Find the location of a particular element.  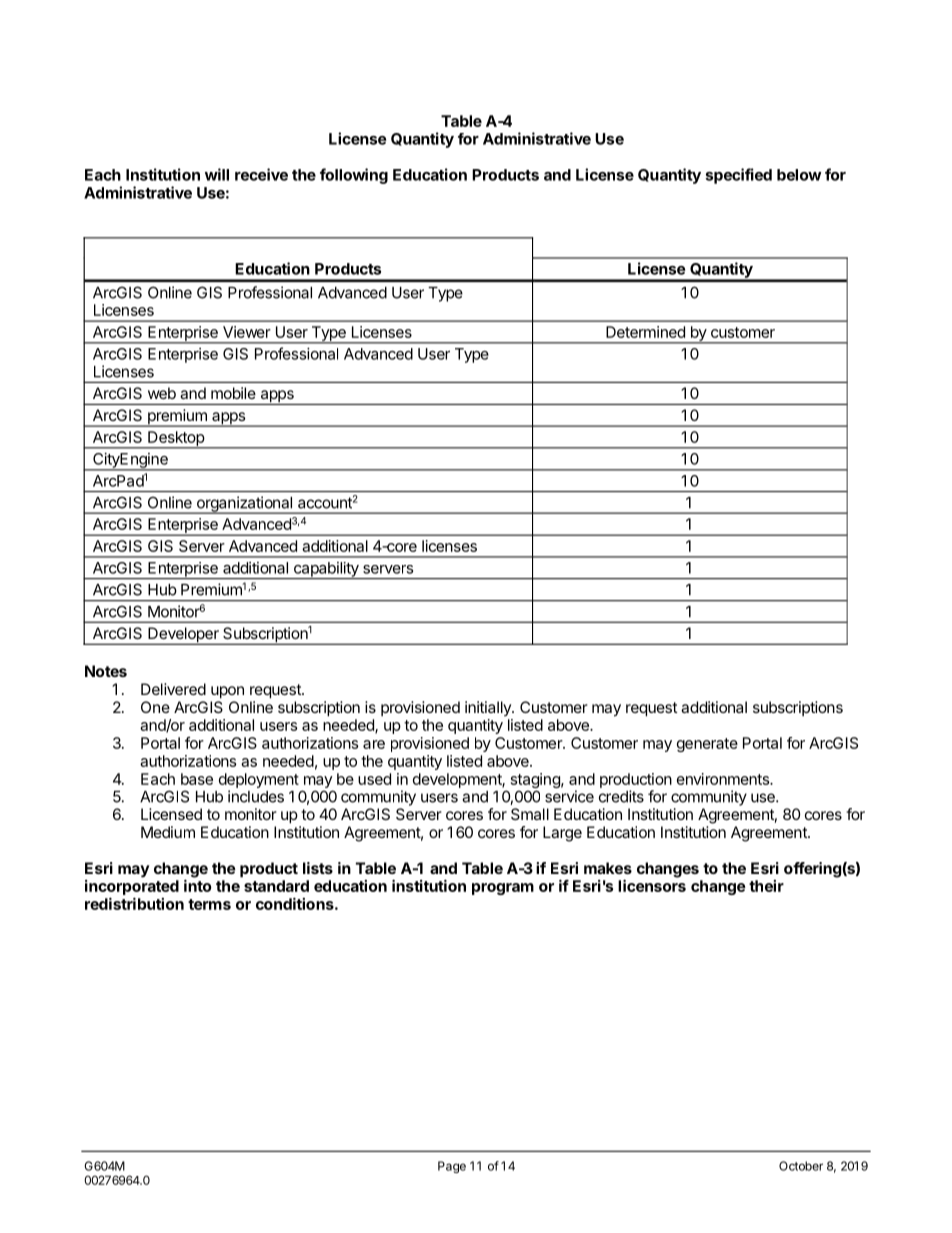

October is located at coordinates (801, 1166).
